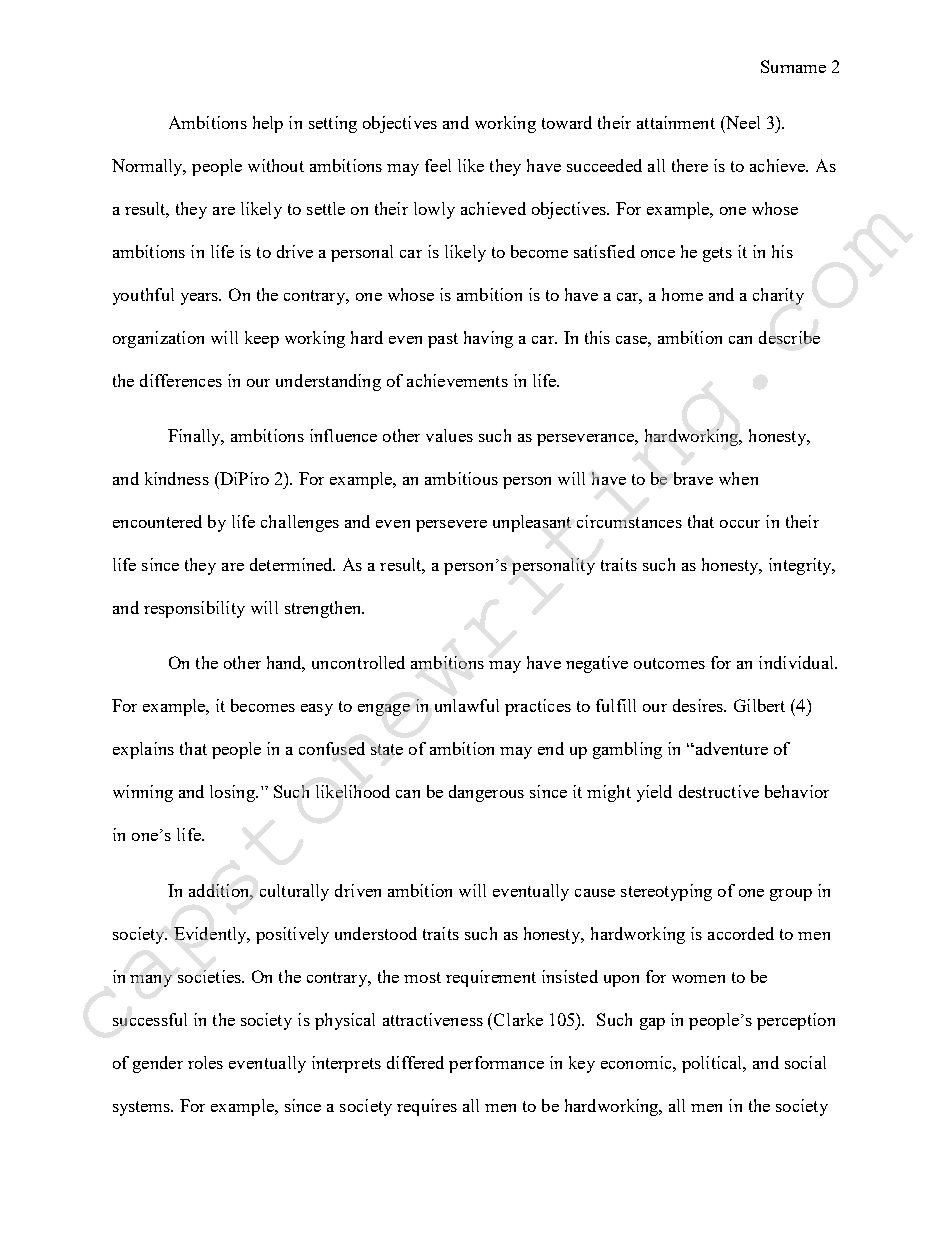 This screenshot has height=1233, width=952. I want to click on roles, so click(205, 1062).
